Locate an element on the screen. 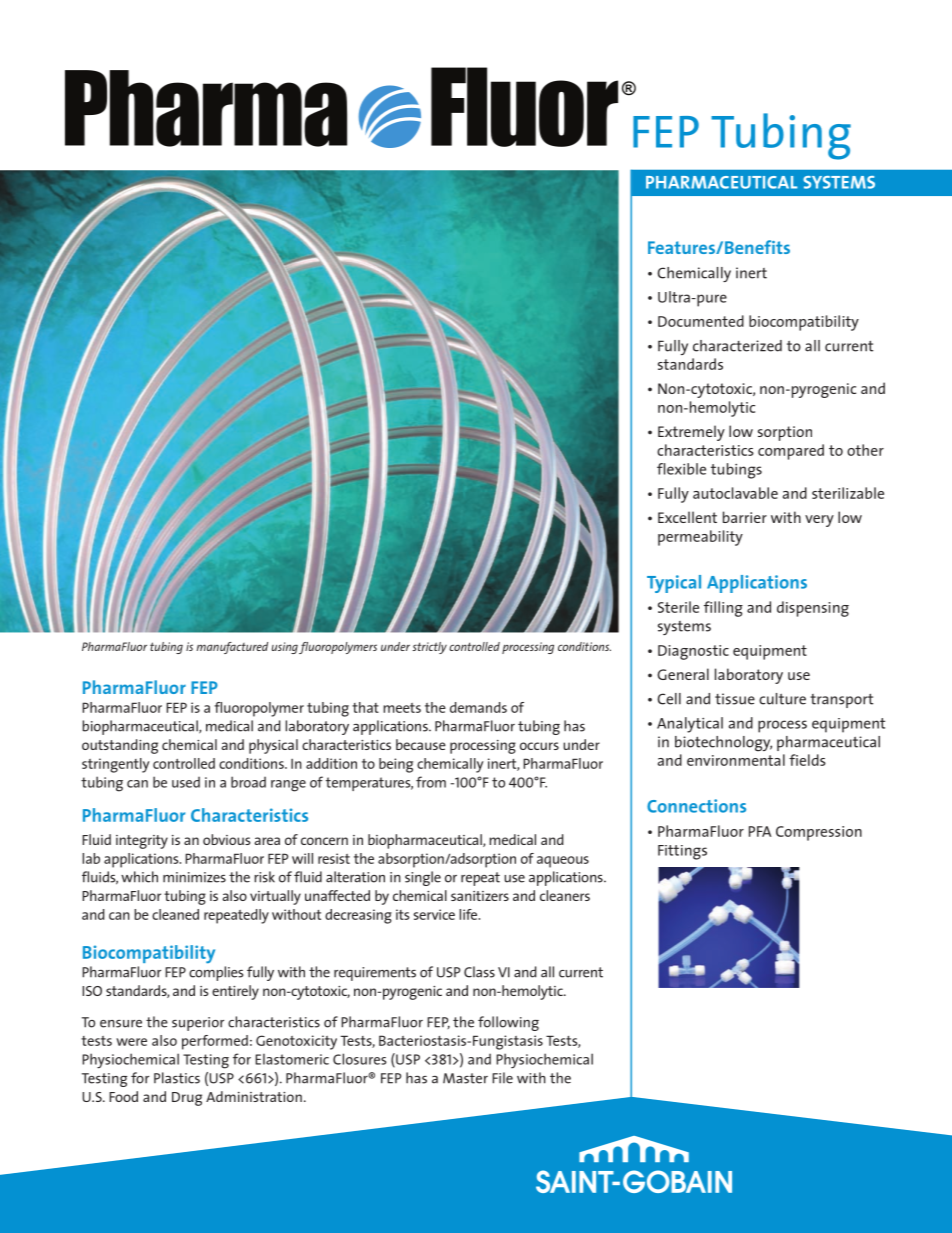  obvious is located at coordinates (227, 839).
